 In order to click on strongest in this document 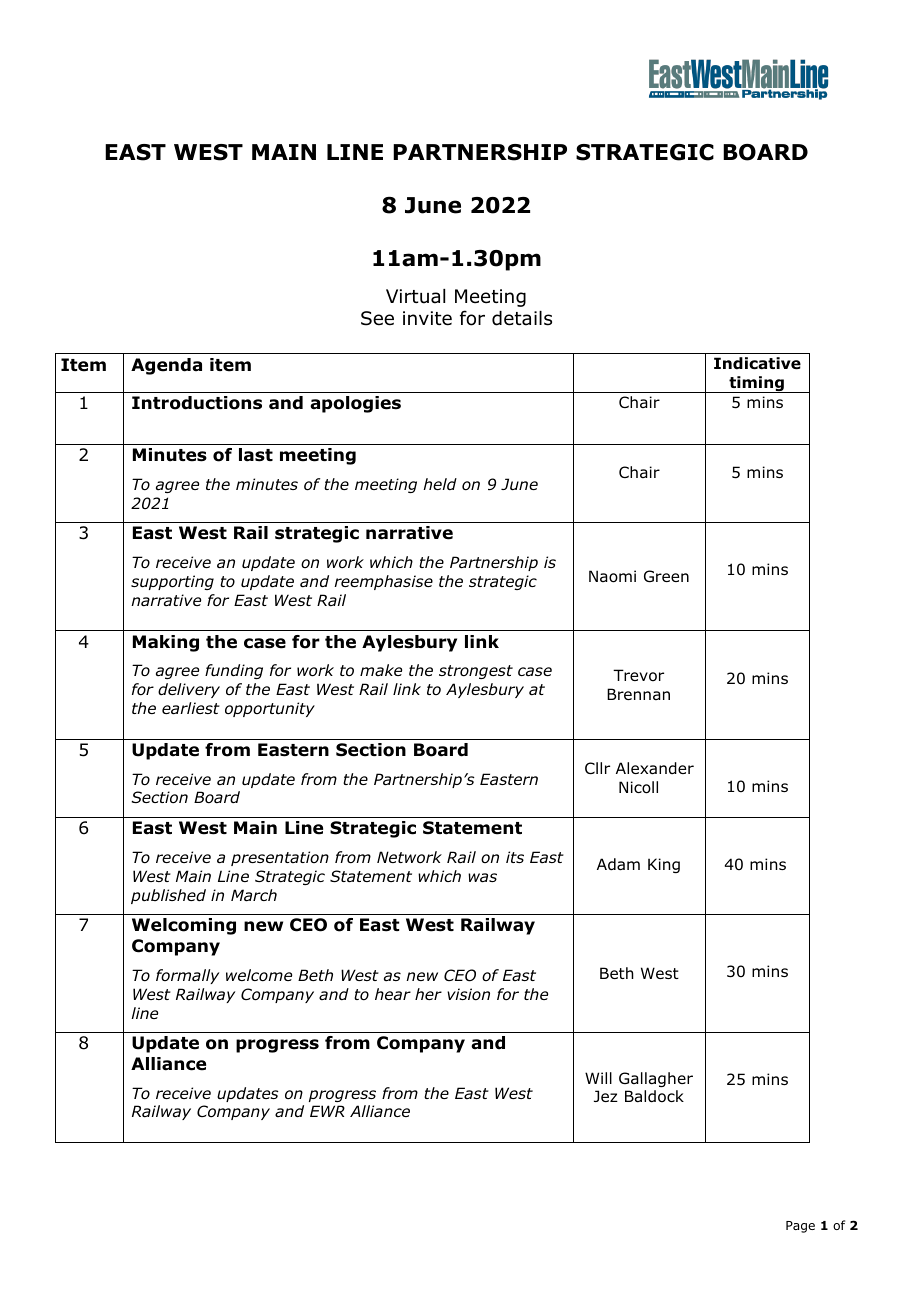, I will do `click(476, 672)`.
